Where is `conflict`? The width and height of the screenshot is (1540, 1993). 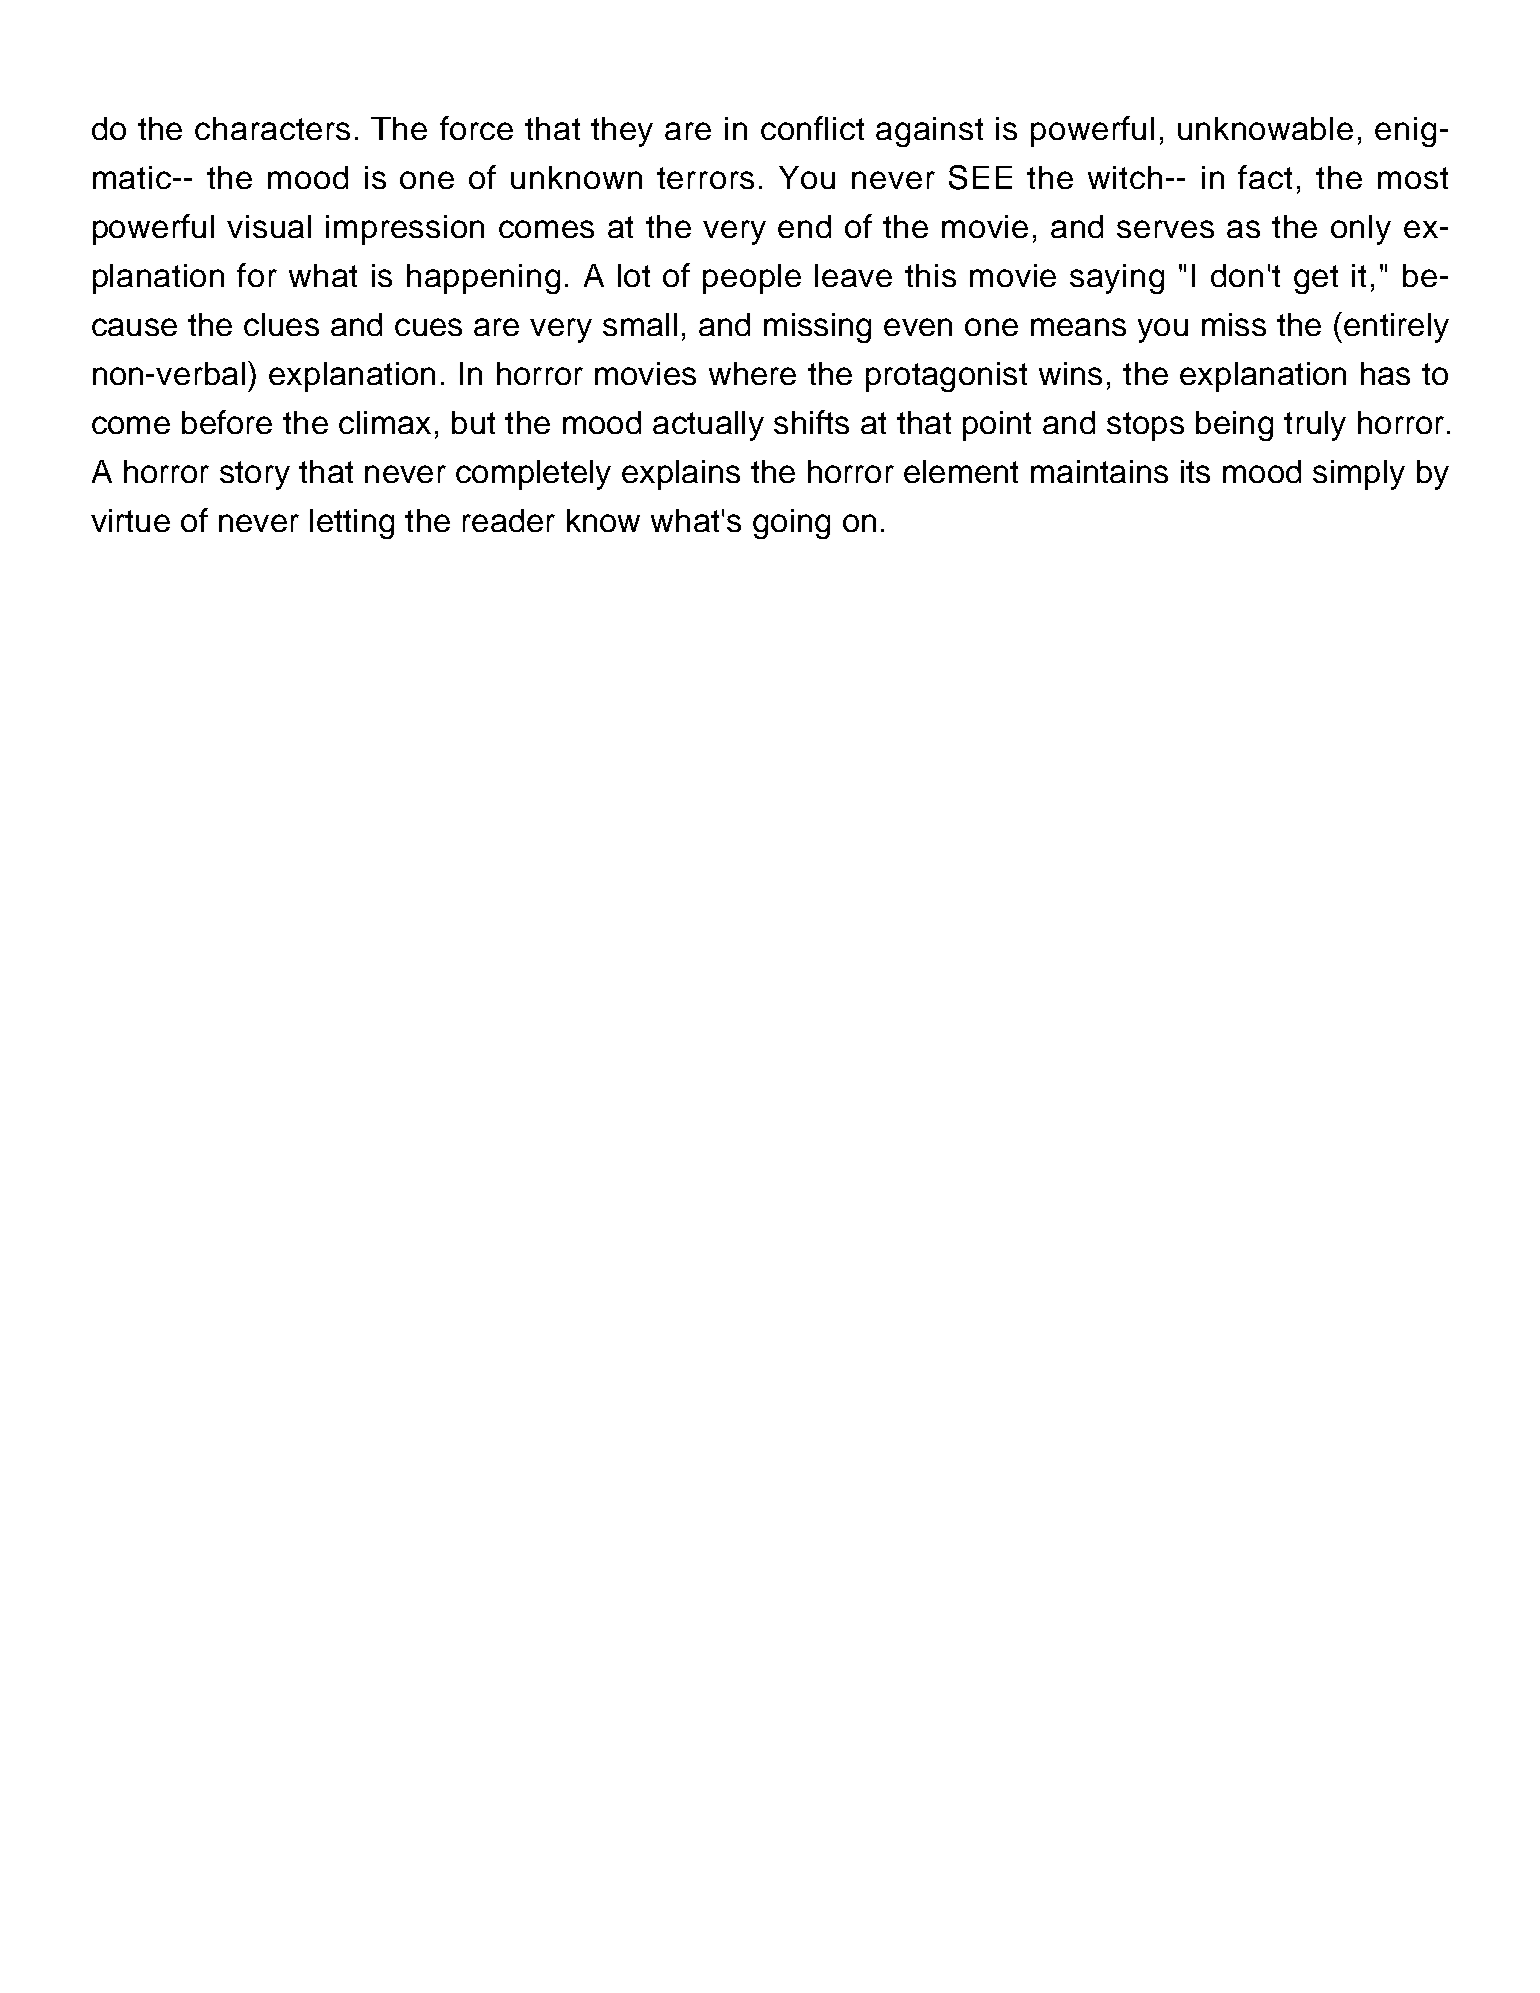
conflict is located at coordinates (812, 128).
